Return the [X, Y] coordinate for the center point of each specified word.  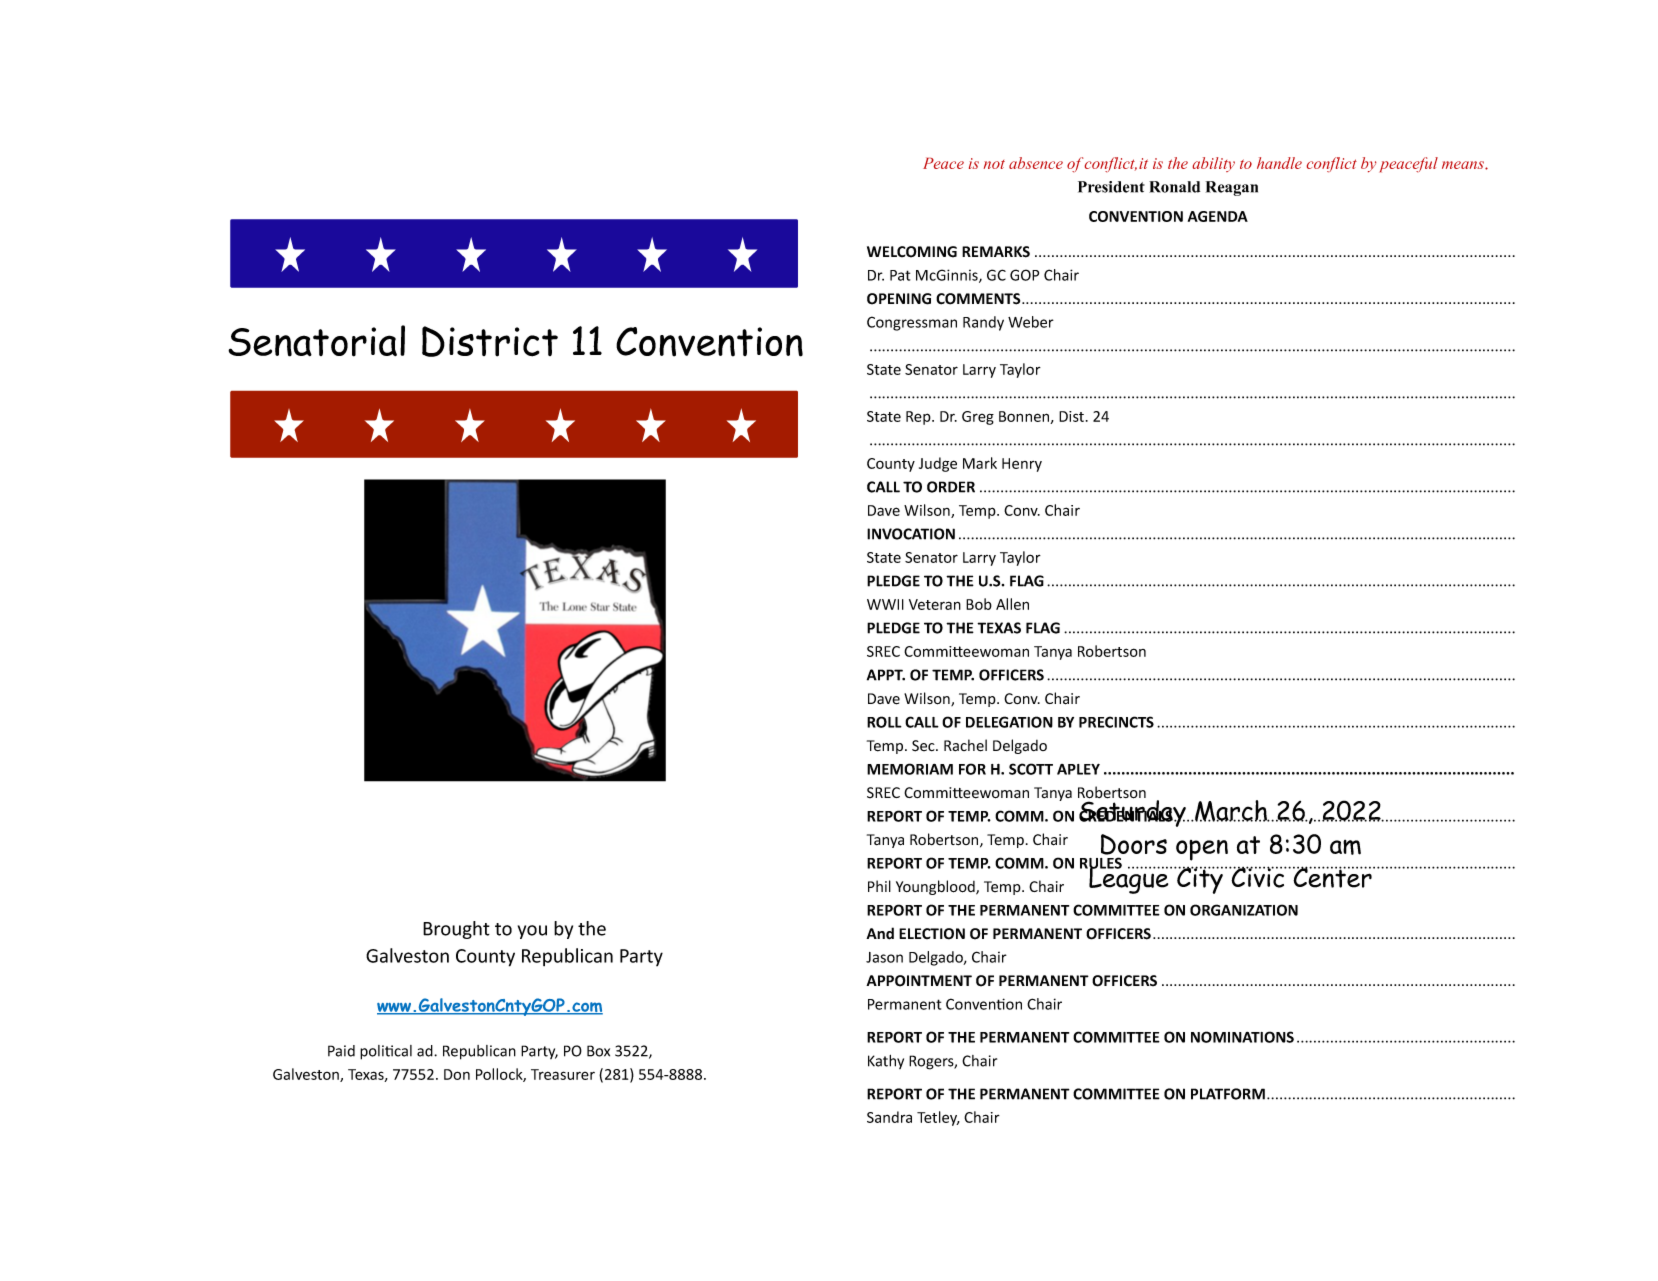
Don [457, 1074]
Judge [938, 464]
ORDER [951, 487]
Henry [1022, 465]
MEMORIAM [910, 769]
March [1231, 811]
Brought [456, 930]
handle [1279, 163]
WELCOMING [912, 252]
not [994, 164]
